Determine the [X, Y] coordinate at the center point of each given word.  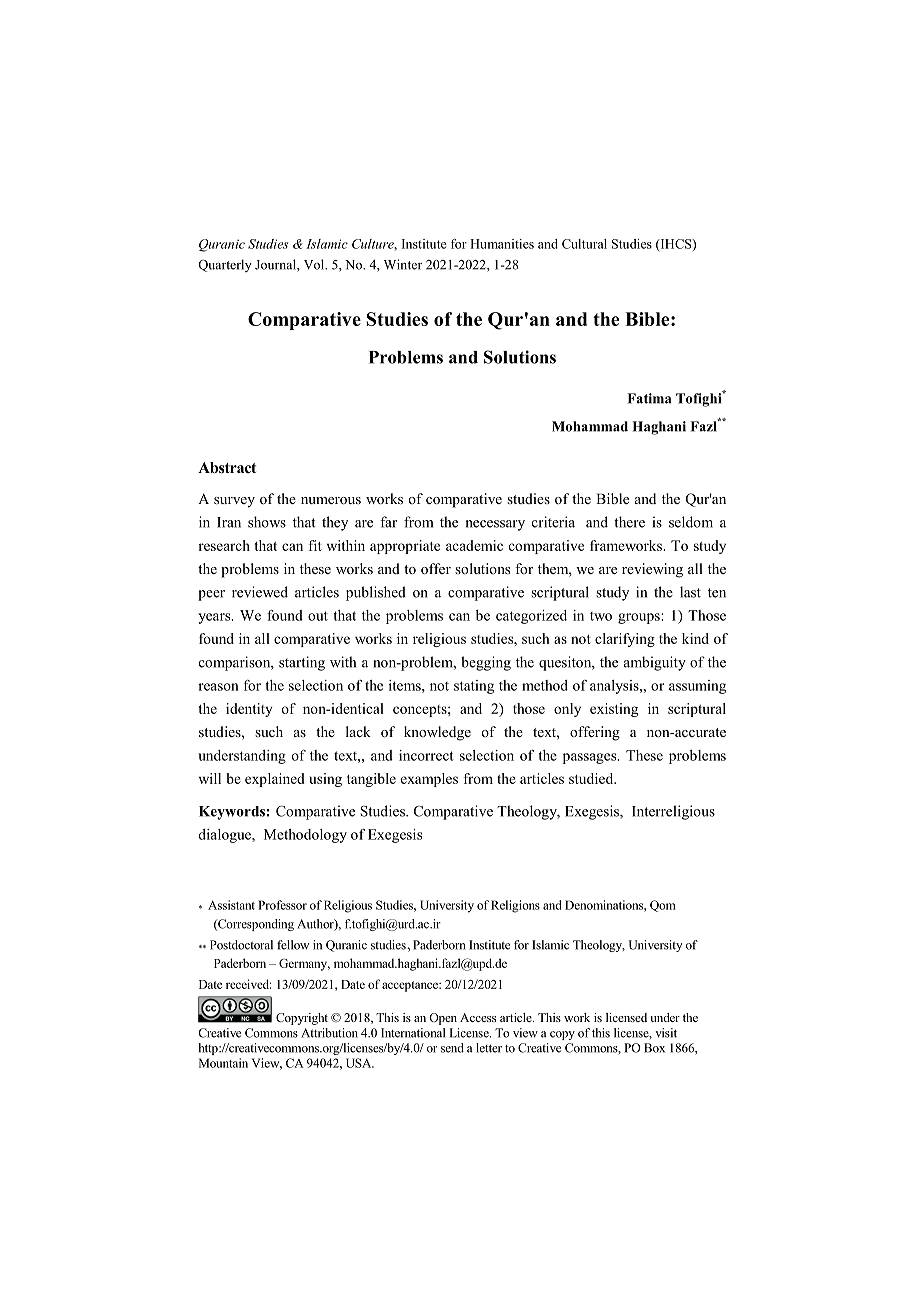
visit [666, 1033]
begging [486, 663]
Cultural [584, 244]
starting [302, 663]
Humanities [502, 244]
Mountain [223, 1063]
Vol [315, 264]
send [452, 1048]
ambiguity [655, 663]
